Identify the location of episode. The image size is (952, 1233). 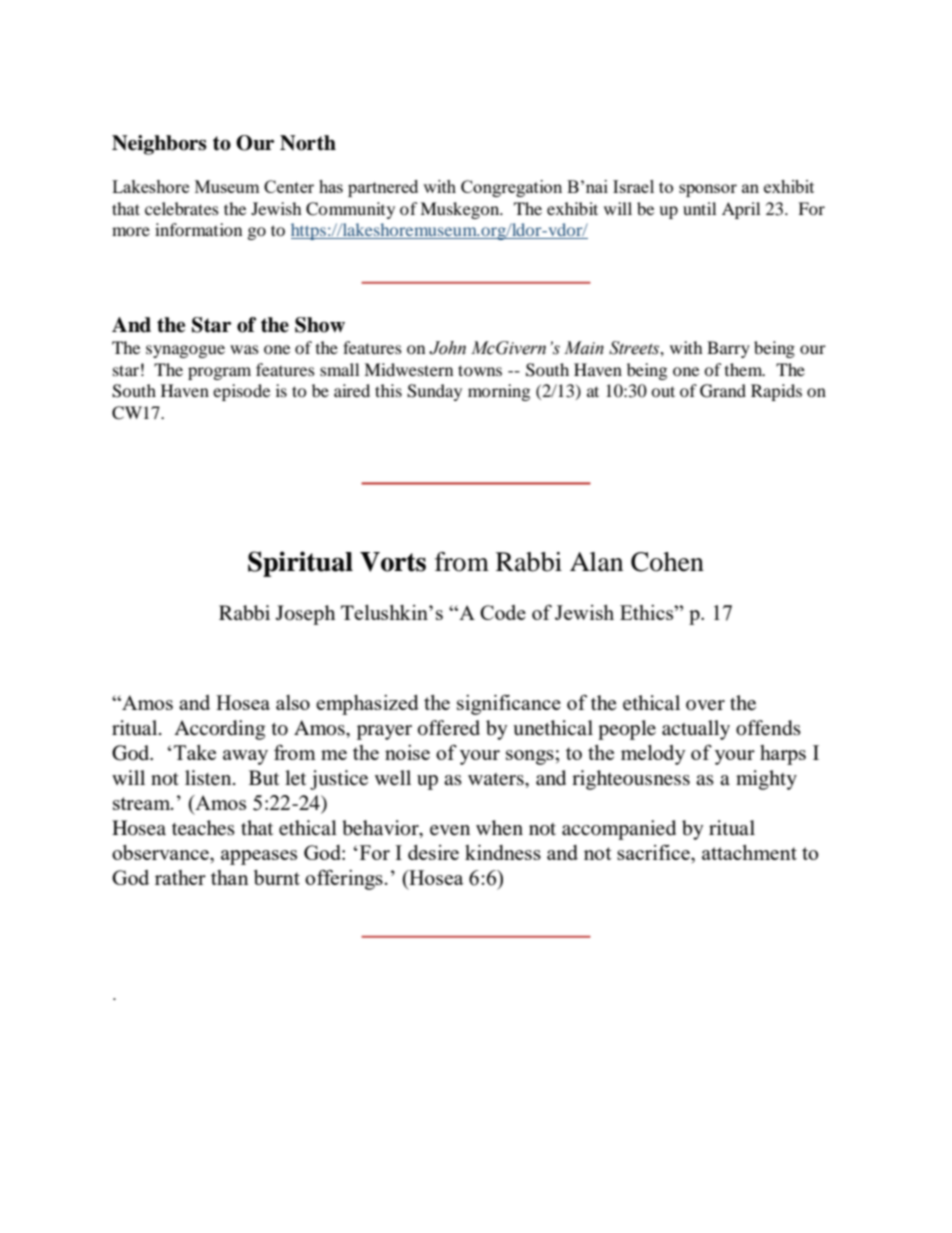
(241, 392).
